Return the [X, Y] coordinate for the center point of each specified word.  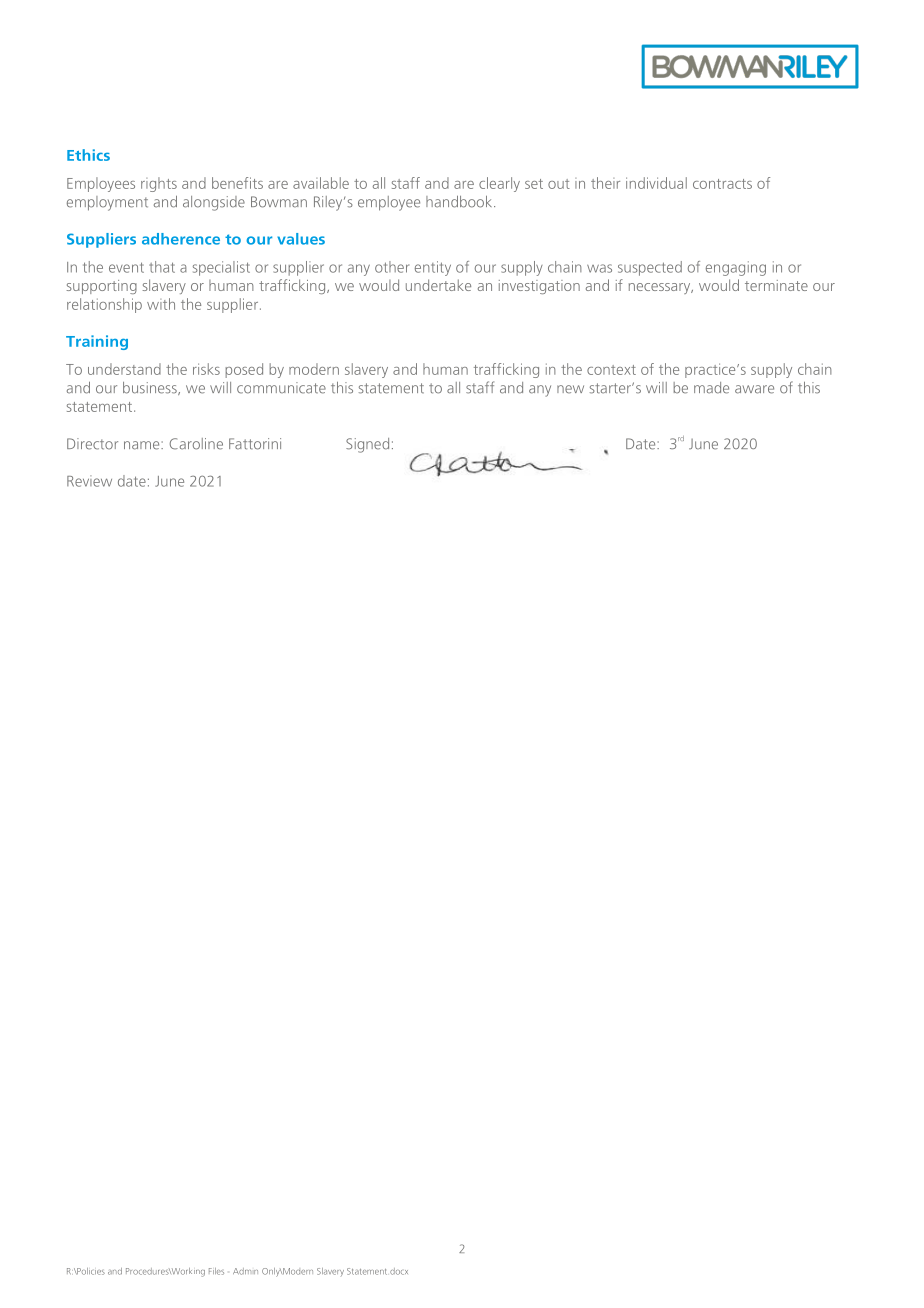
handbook [460, 202]
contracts [722, 184]
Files [216, 1271]
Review [89, 481]
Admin [245, 1271]
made [711, 388]
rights [159, 184]
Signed [367, 445]
